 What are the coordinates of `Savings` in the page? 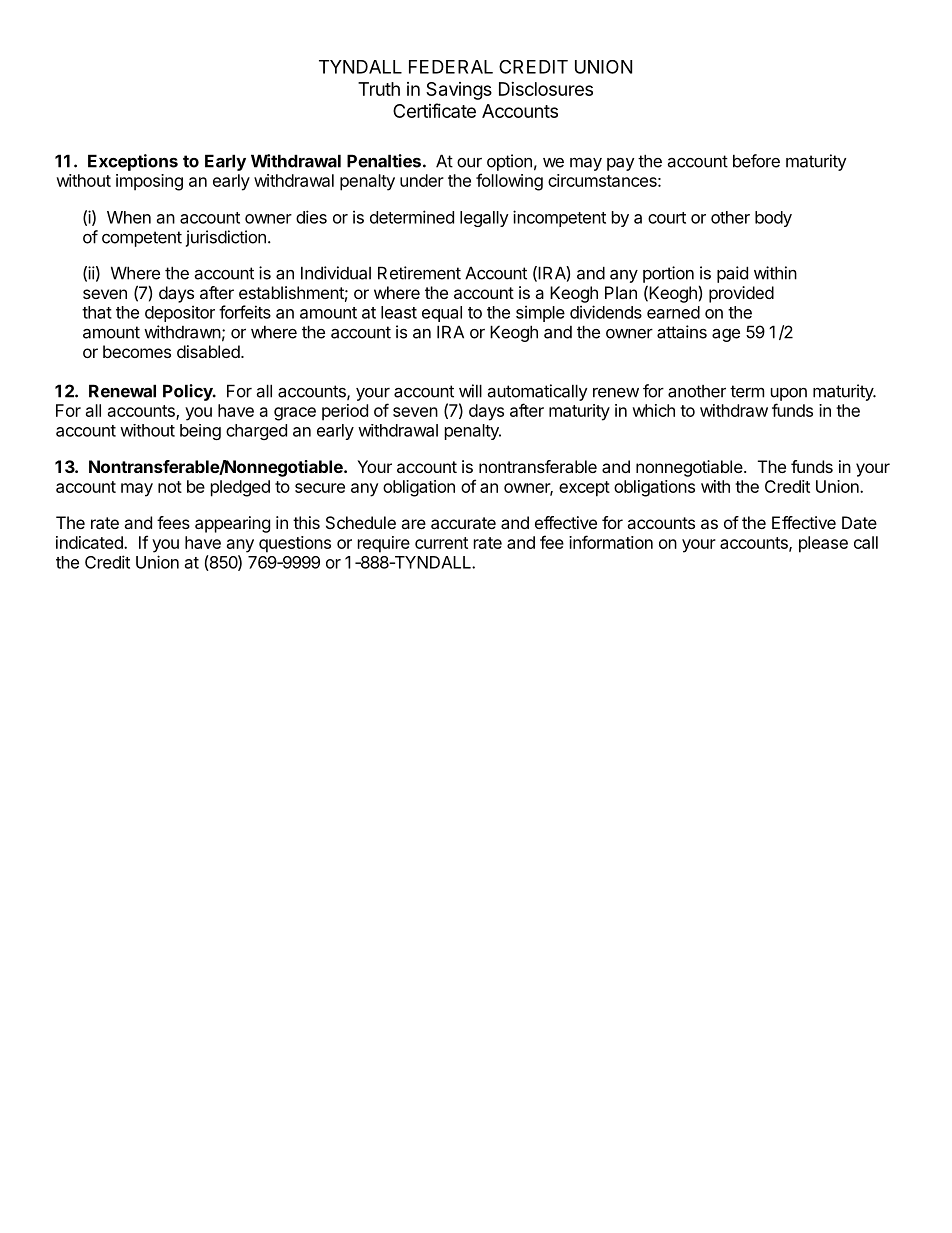 It's located at (459, 91).
